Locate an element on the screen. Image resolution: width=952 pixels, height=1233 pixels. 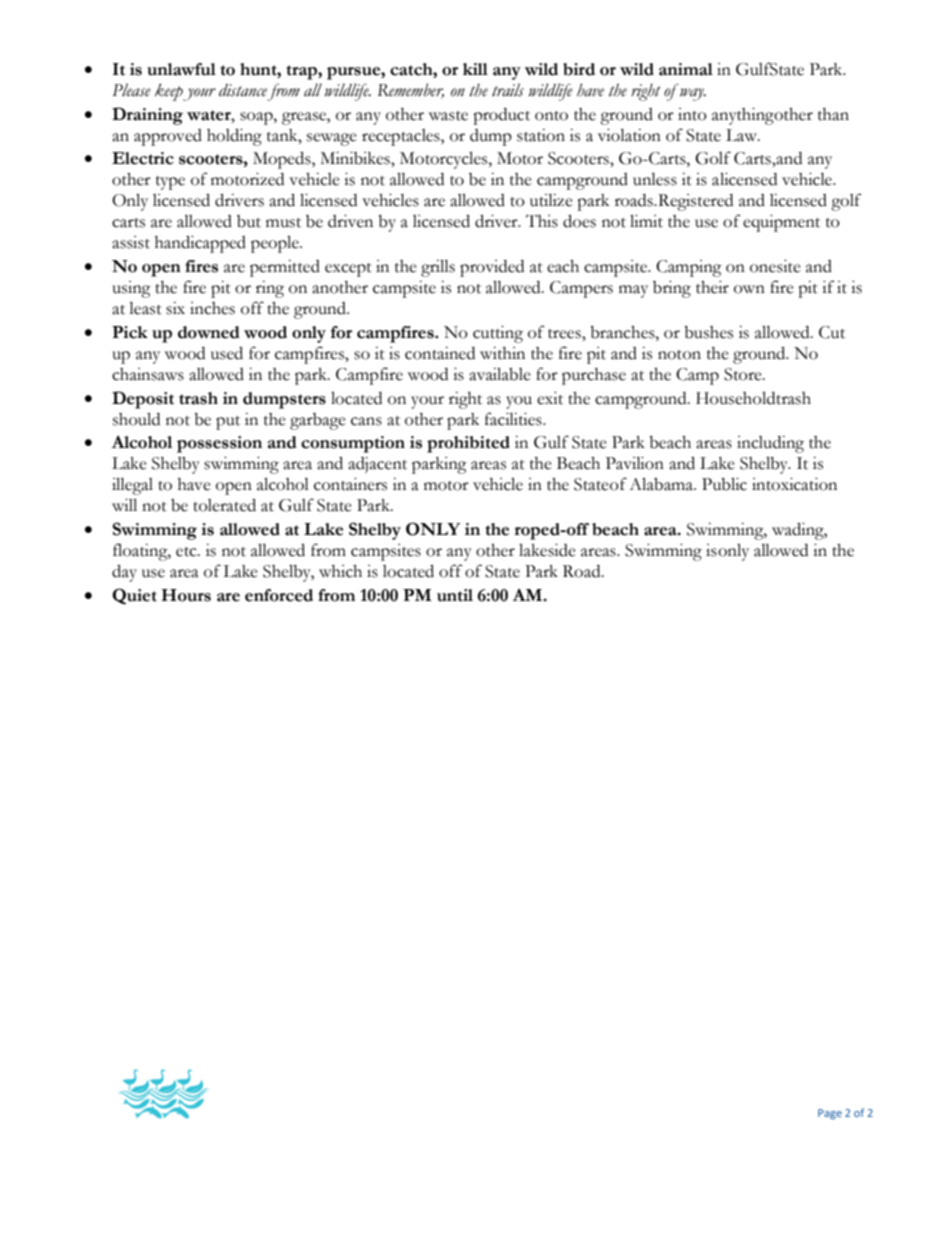
Public is located at coordinates (724, 484).
